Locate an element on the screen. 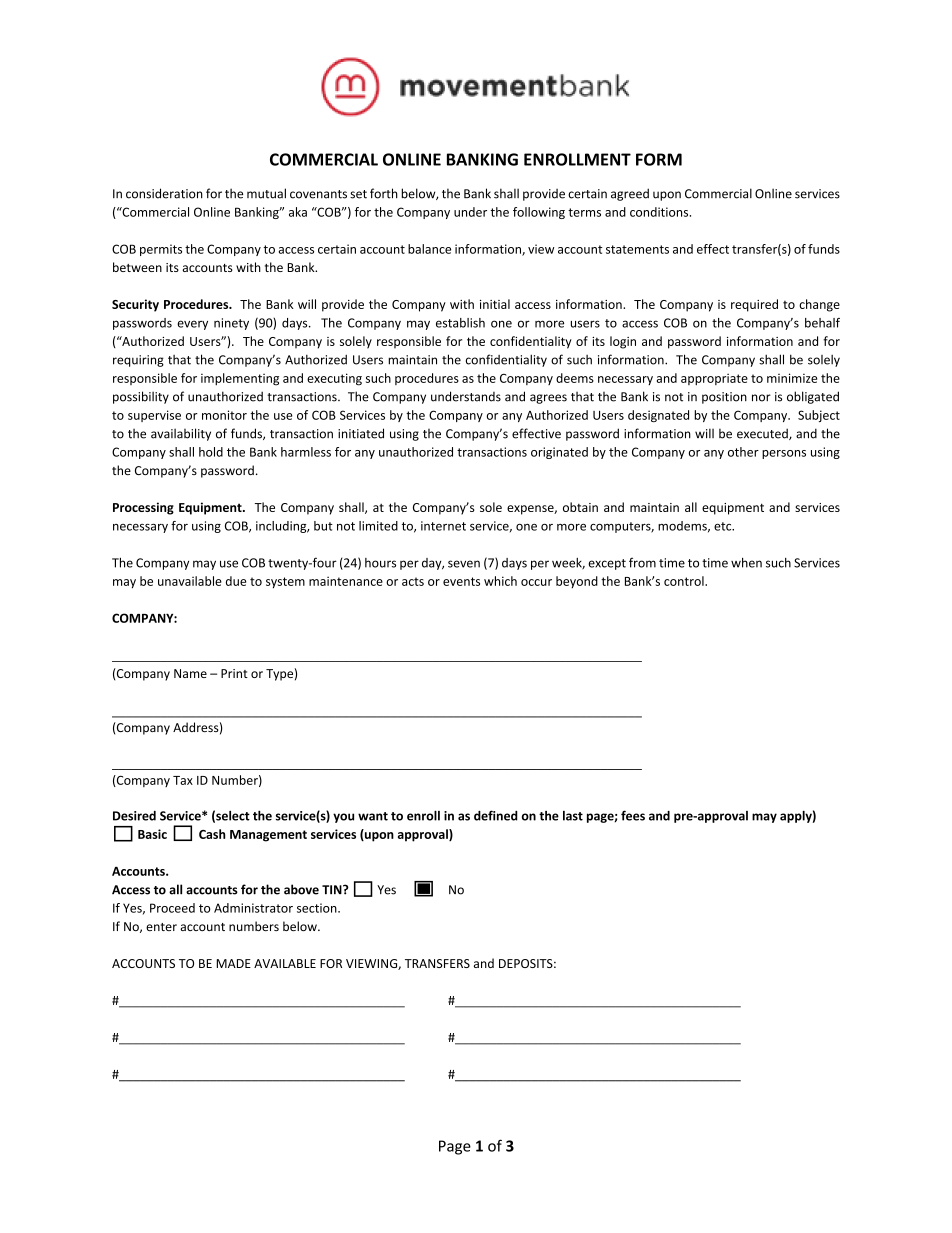 This screenshot has width=952, height=1233. monitor is located at coordinates (224, 415).
